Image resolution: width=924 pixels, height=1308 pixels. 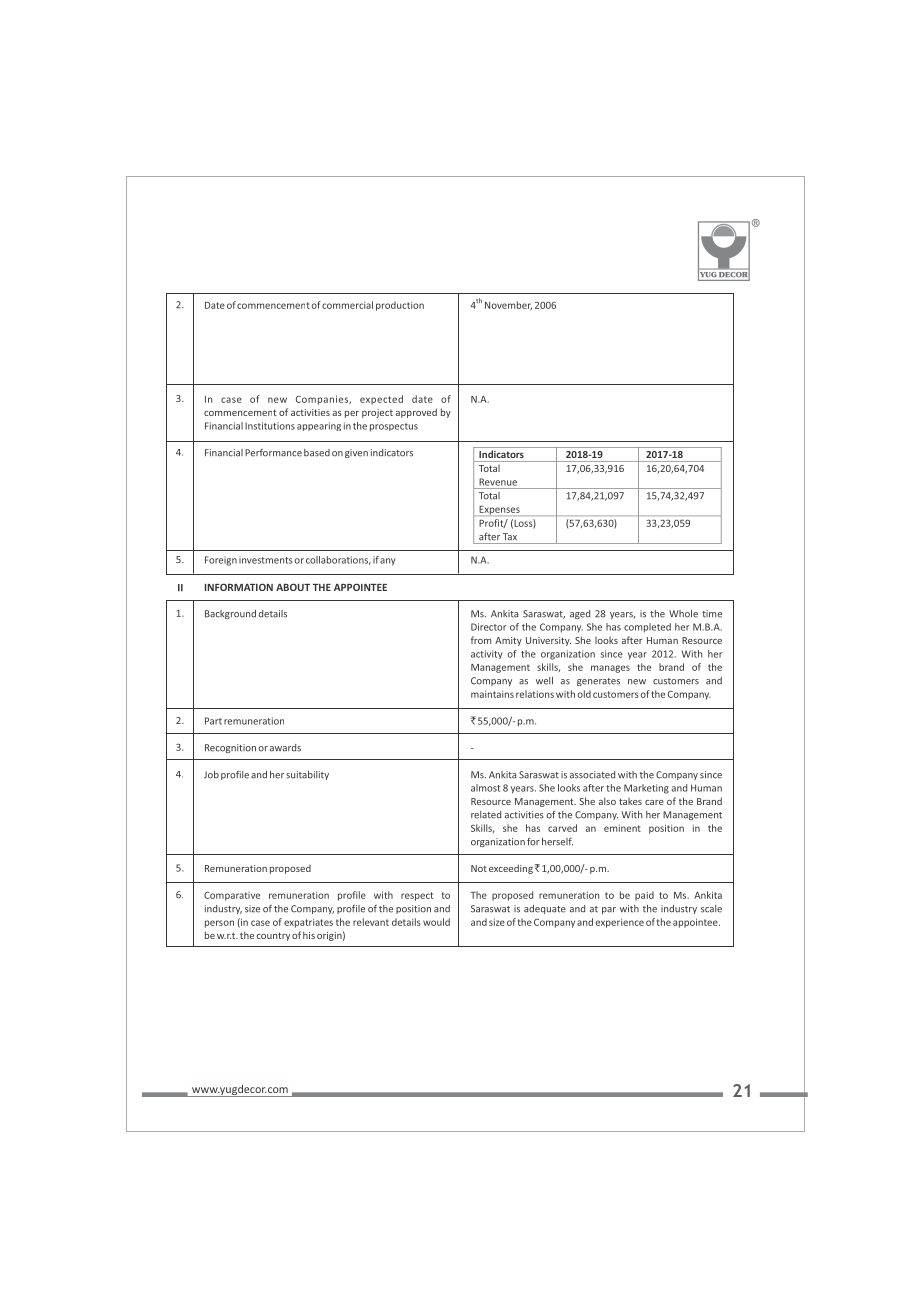 I want to click on production, so click(x=400, y=306).
